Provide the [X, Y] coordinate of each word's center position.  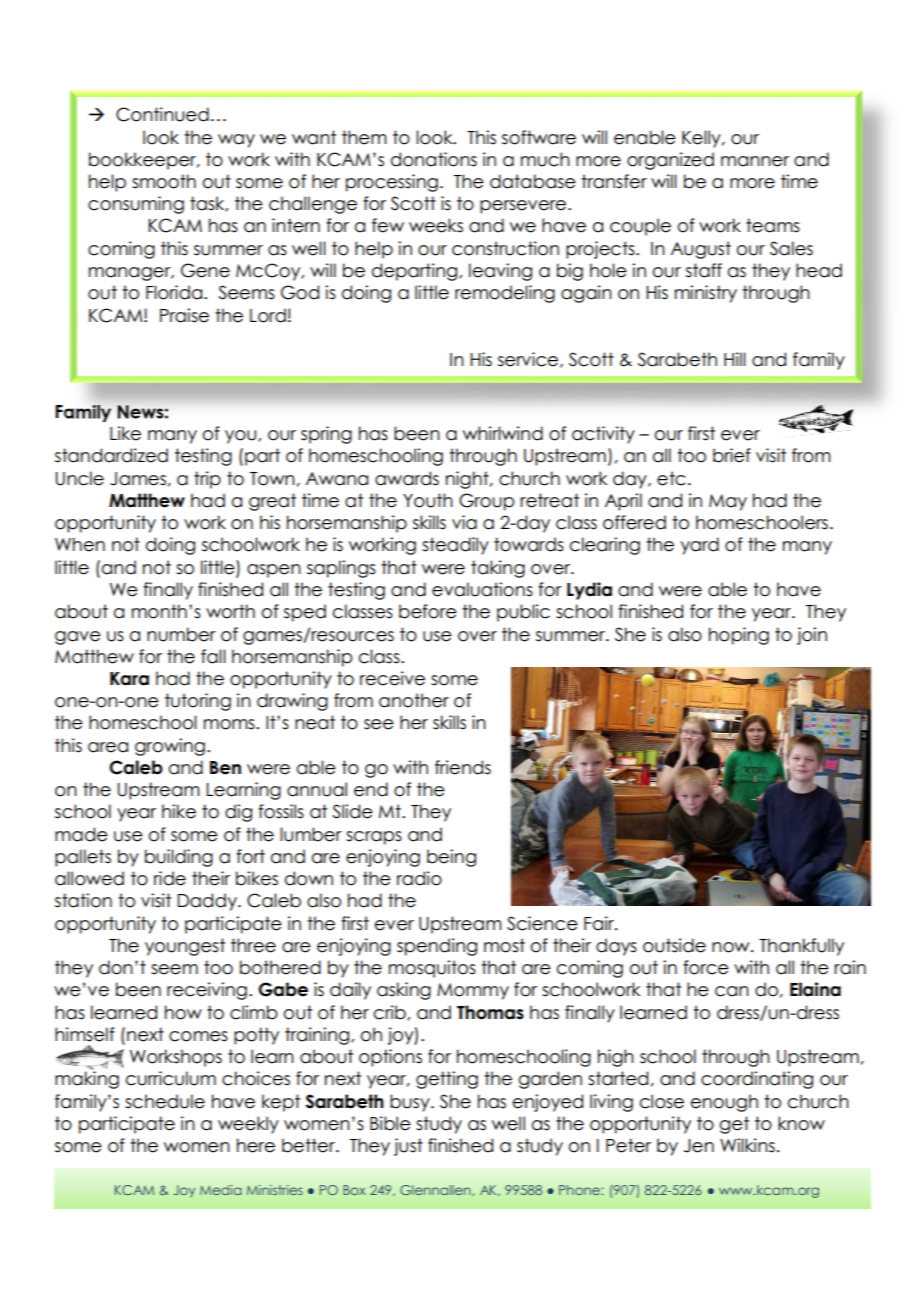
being [451, 858]
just [408, 1147]
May [728, 502]
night [468, 480]
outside [674, 945]
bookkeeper [143, 161]
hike [179, 811]
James [138, 479]
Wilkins [747, 1145]
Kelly [702, 139]
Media [221, 1190]
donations [434, 159]
